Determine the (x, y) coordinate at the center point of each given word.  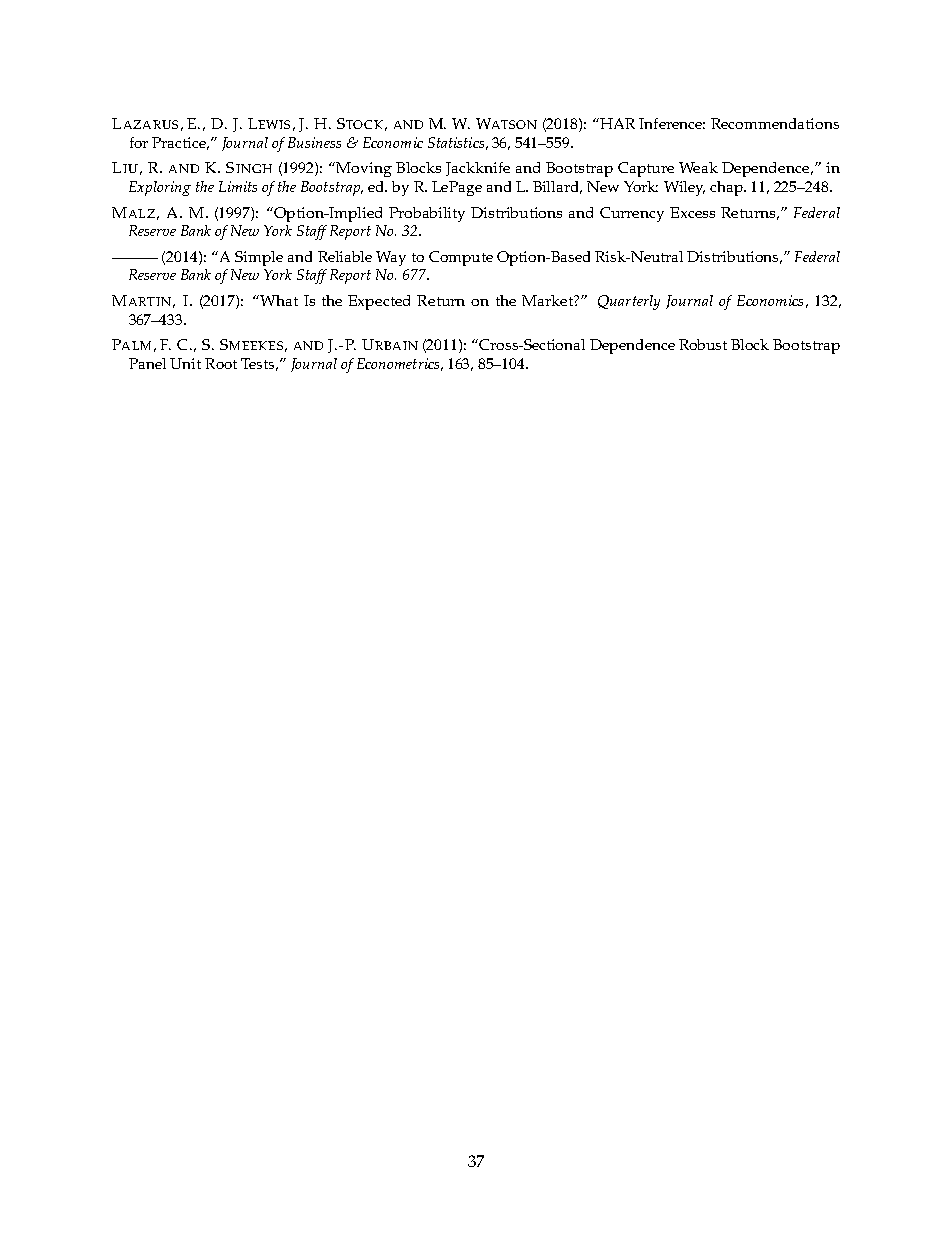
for (139, 142)
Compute (461, 258)
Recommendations (775, 123)
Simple (259, 258)
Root (221, 363)
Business (314, 142)
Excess (692, 212)
